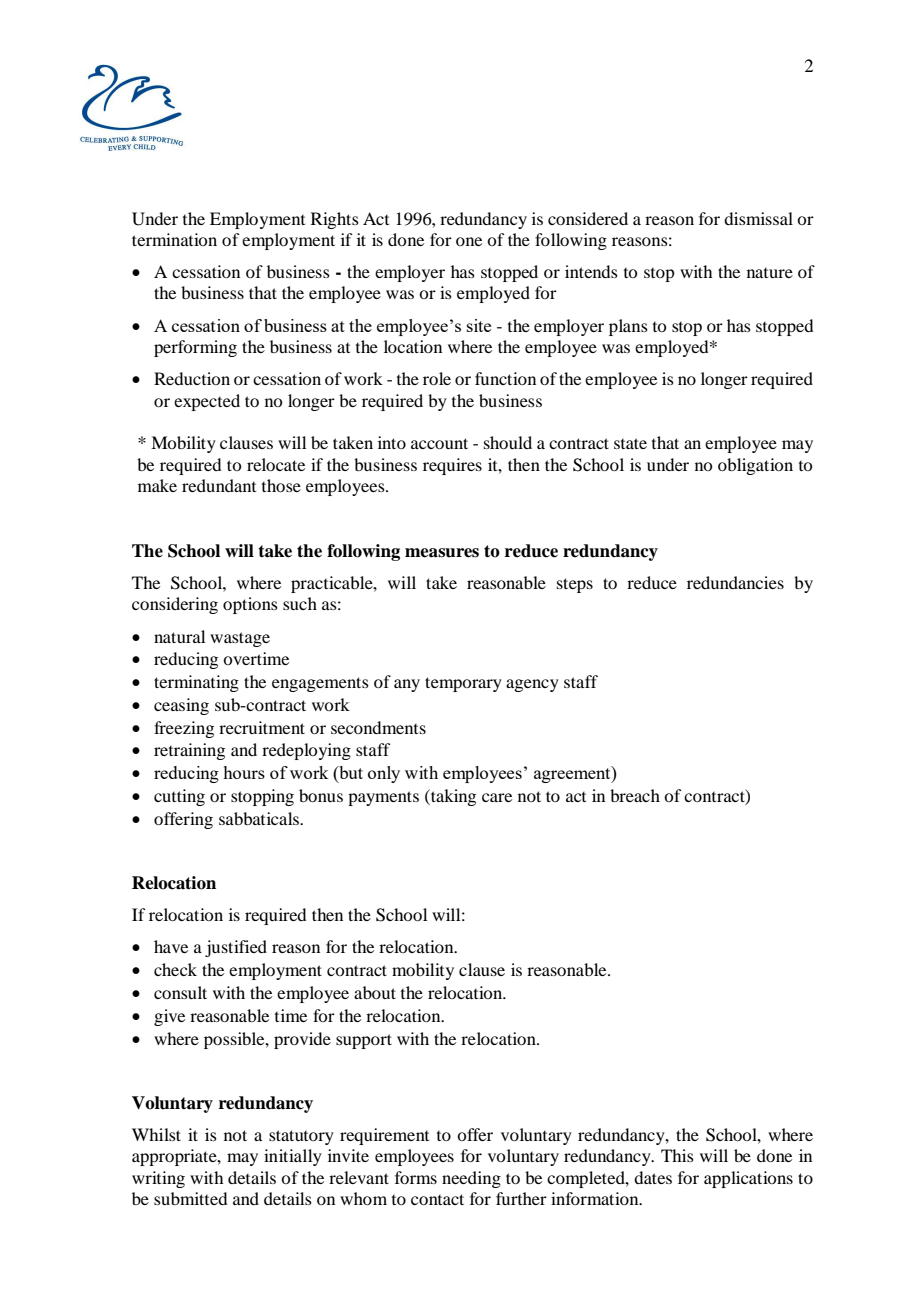 This screenshot has width=924, height=1308. Describe the element at coordinates (758, 218) in the screenshot. I see `dismissal` at that location.
